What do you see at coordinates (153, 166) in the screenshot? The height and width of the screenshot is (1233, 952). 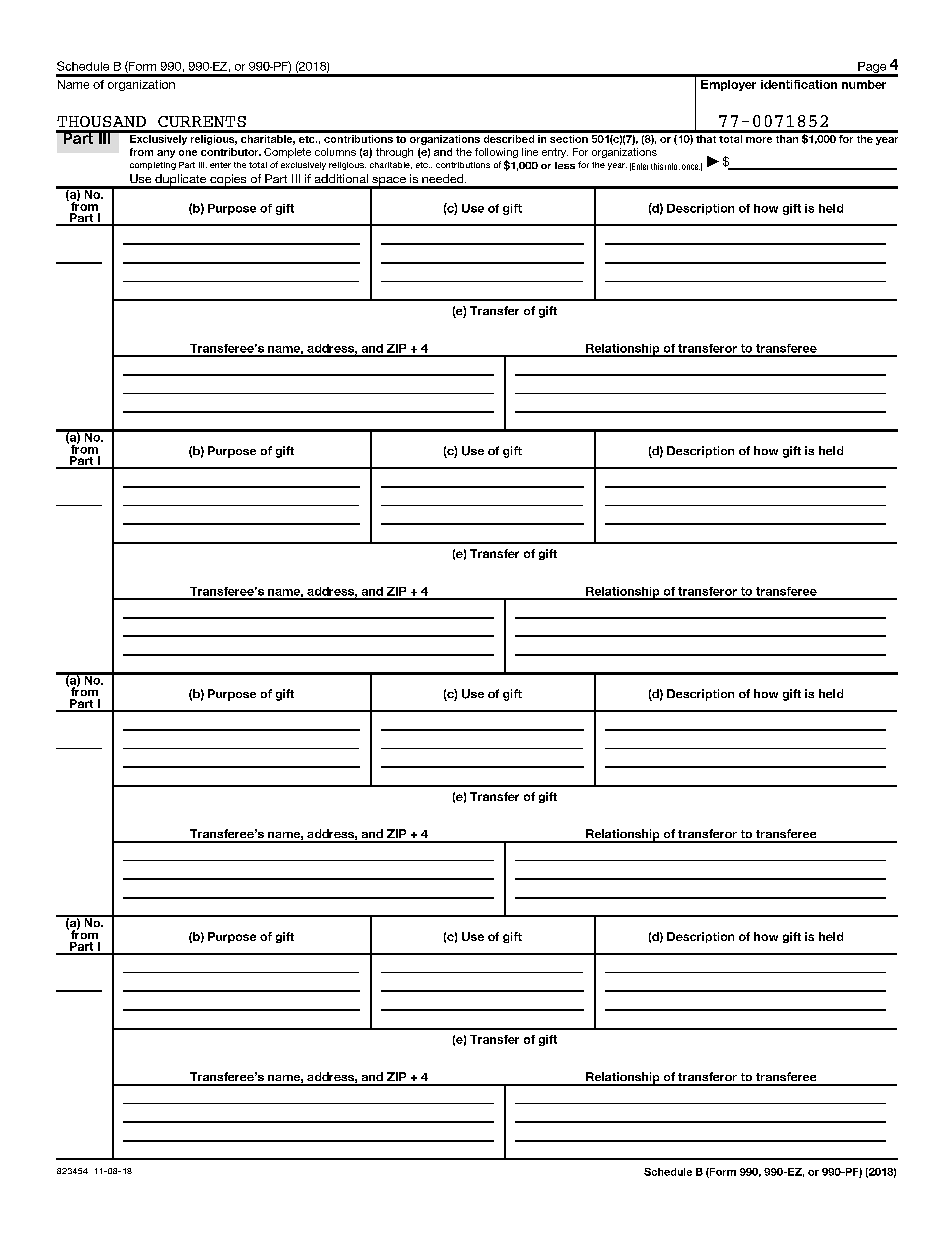 I see `completing` at bounding box center [153, 166].
